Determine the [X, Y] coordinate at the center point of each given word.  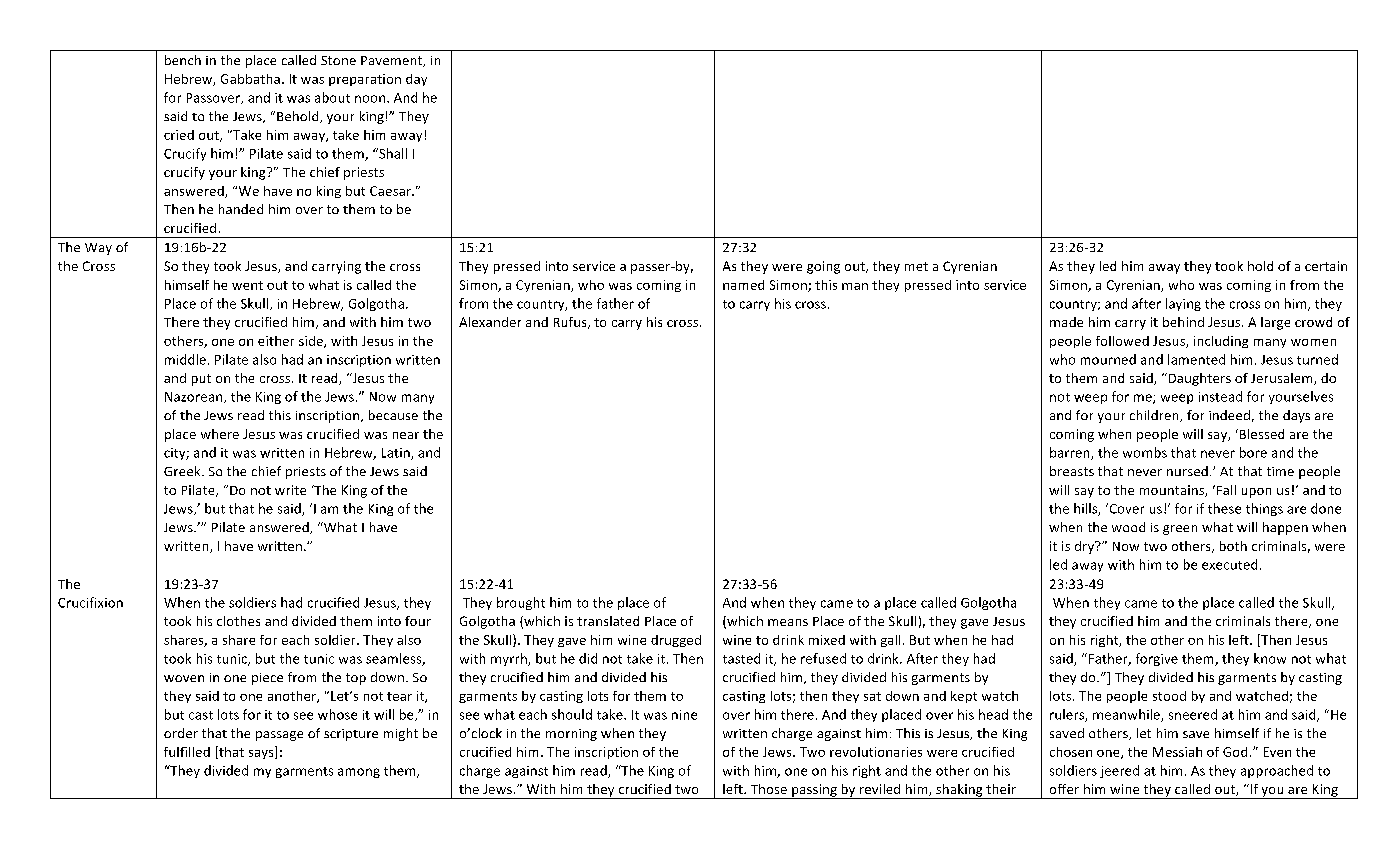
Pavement [393, 61]
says [262, 754]
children [1155, 416]
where [220, 434]
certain [1326, 266]
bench [183, 60]
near [406, 435]
